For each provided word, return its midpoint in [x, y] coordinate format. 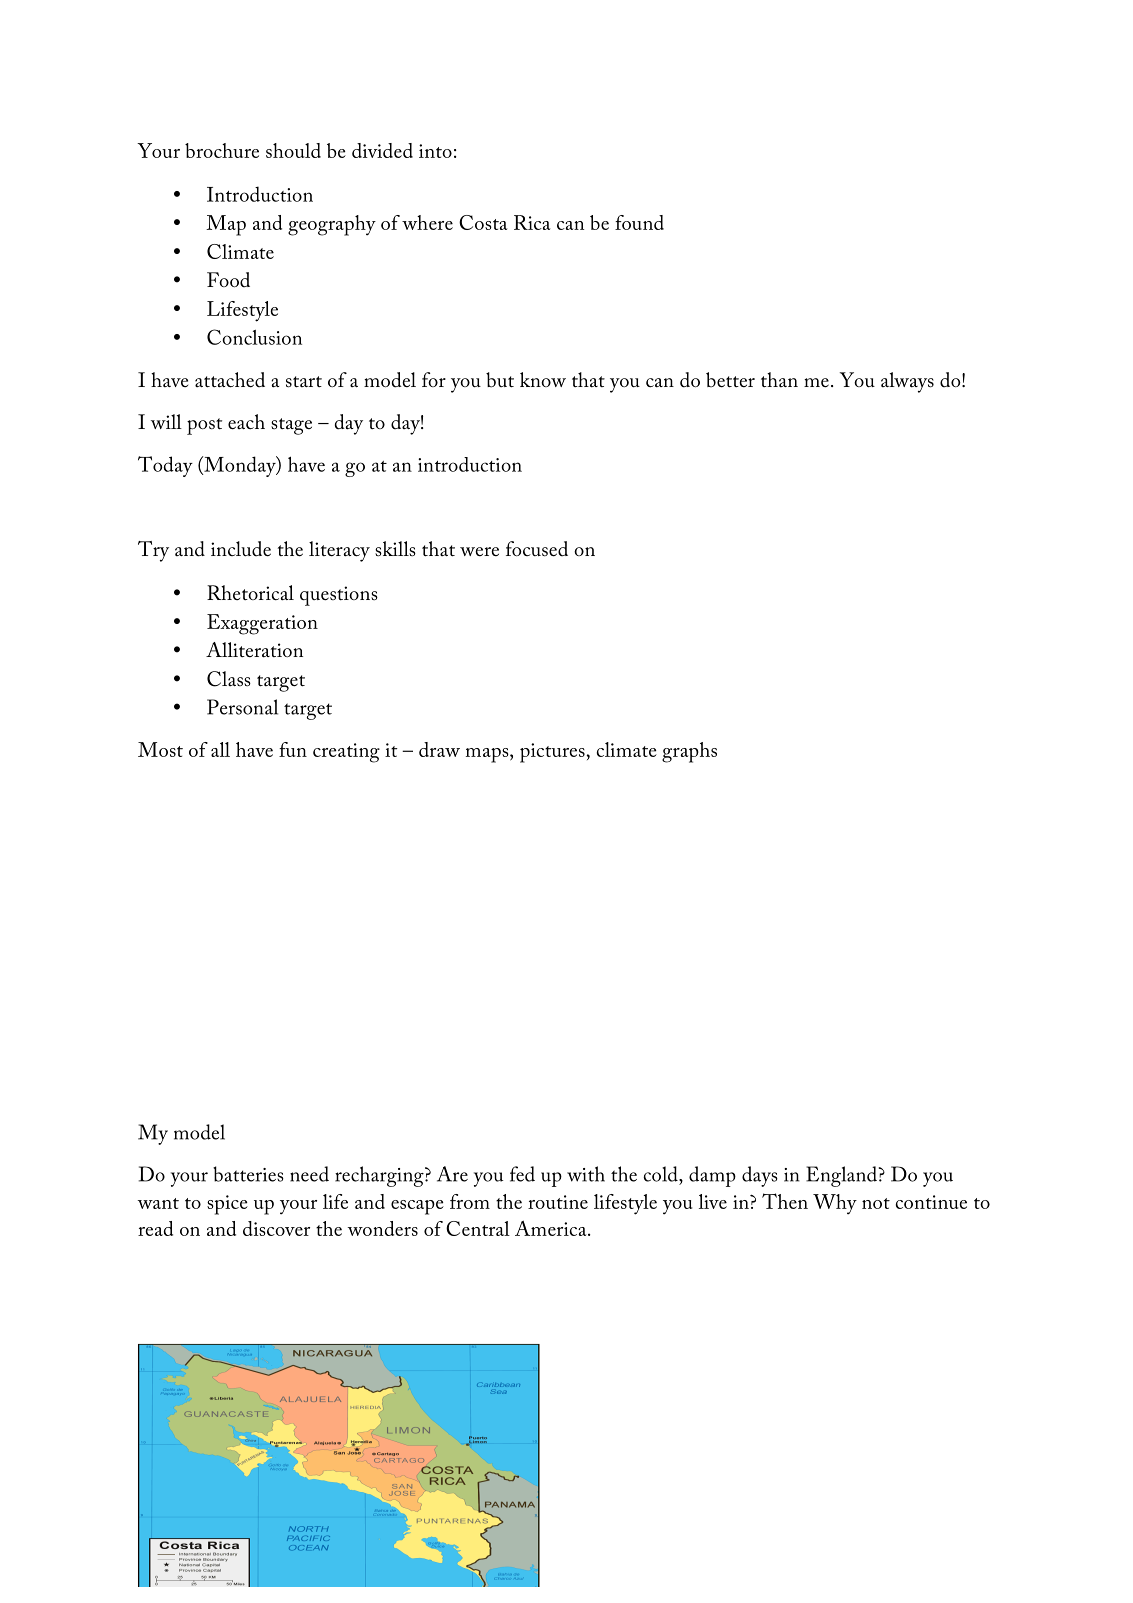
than [779, 379]
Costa [483, 222]
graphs [689, 752]
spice [227, 1205]
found [639, 222]
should [293, 150]
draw [439, 749]
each [246, 422]
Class [229, 679]
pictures [553, 753]
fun [293, 749]
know [543, 379]
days [760, 1176]
